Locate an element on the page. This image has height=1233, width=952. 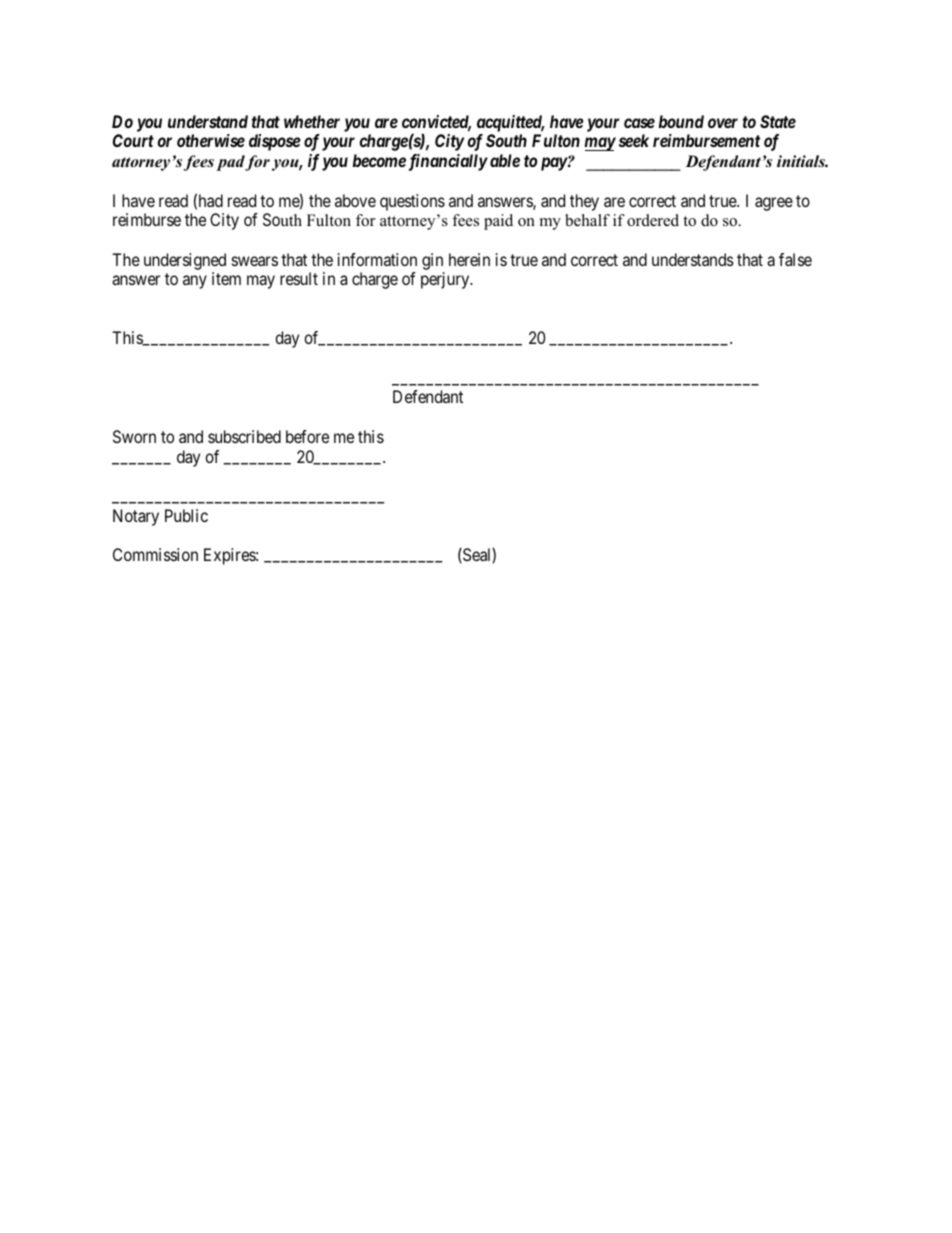
false is located at coordinates (795, 259).
